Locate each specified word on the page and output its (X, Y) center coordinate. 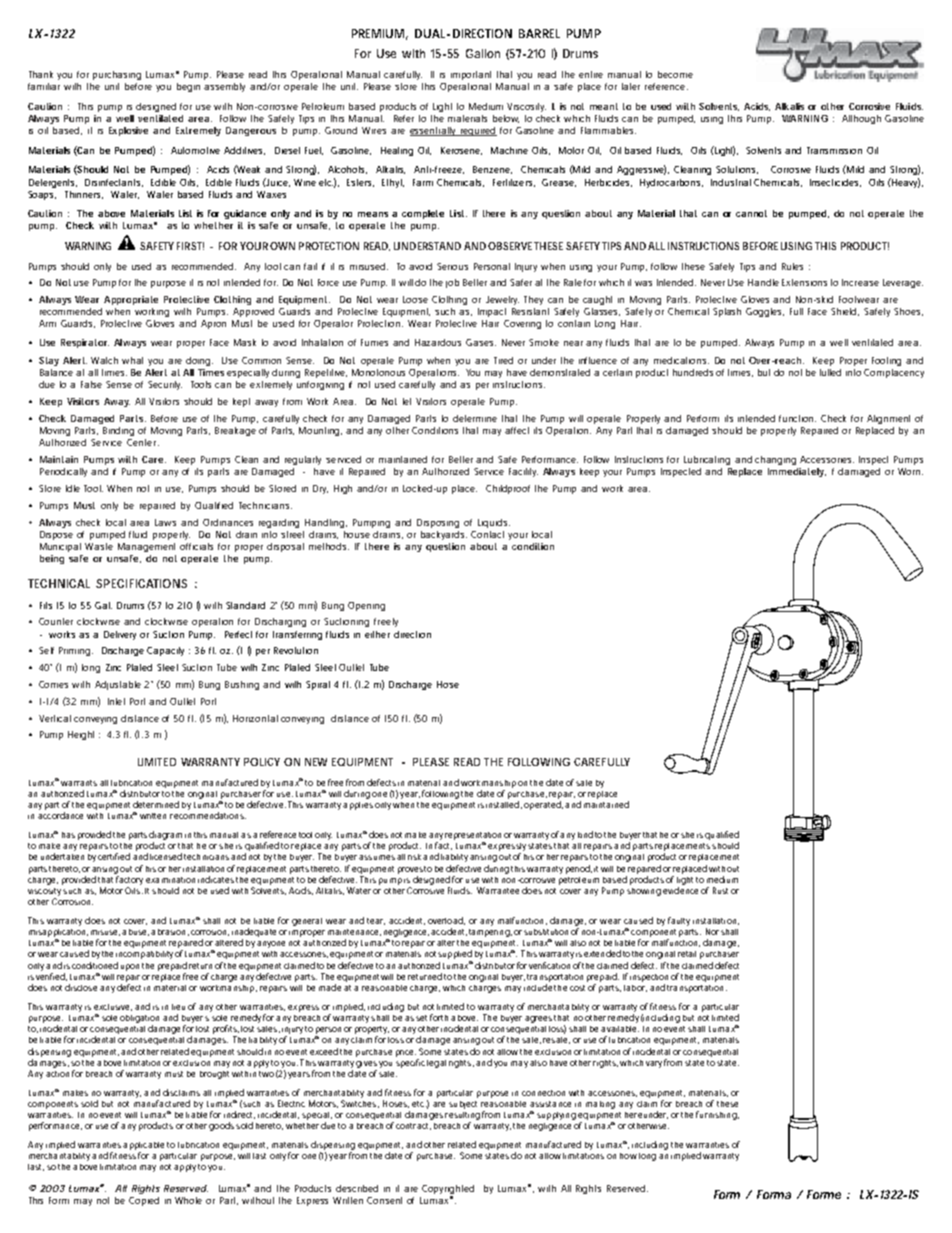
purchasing (117, 75)
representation (473, 836)
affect (517, 430)
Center (143, 442)
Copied (144, 1201)
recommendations (208, 815)
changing (775, 460)
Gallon (483, 53)
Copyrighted (448, 1189)
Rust (720, 890)
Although (861, 119)
